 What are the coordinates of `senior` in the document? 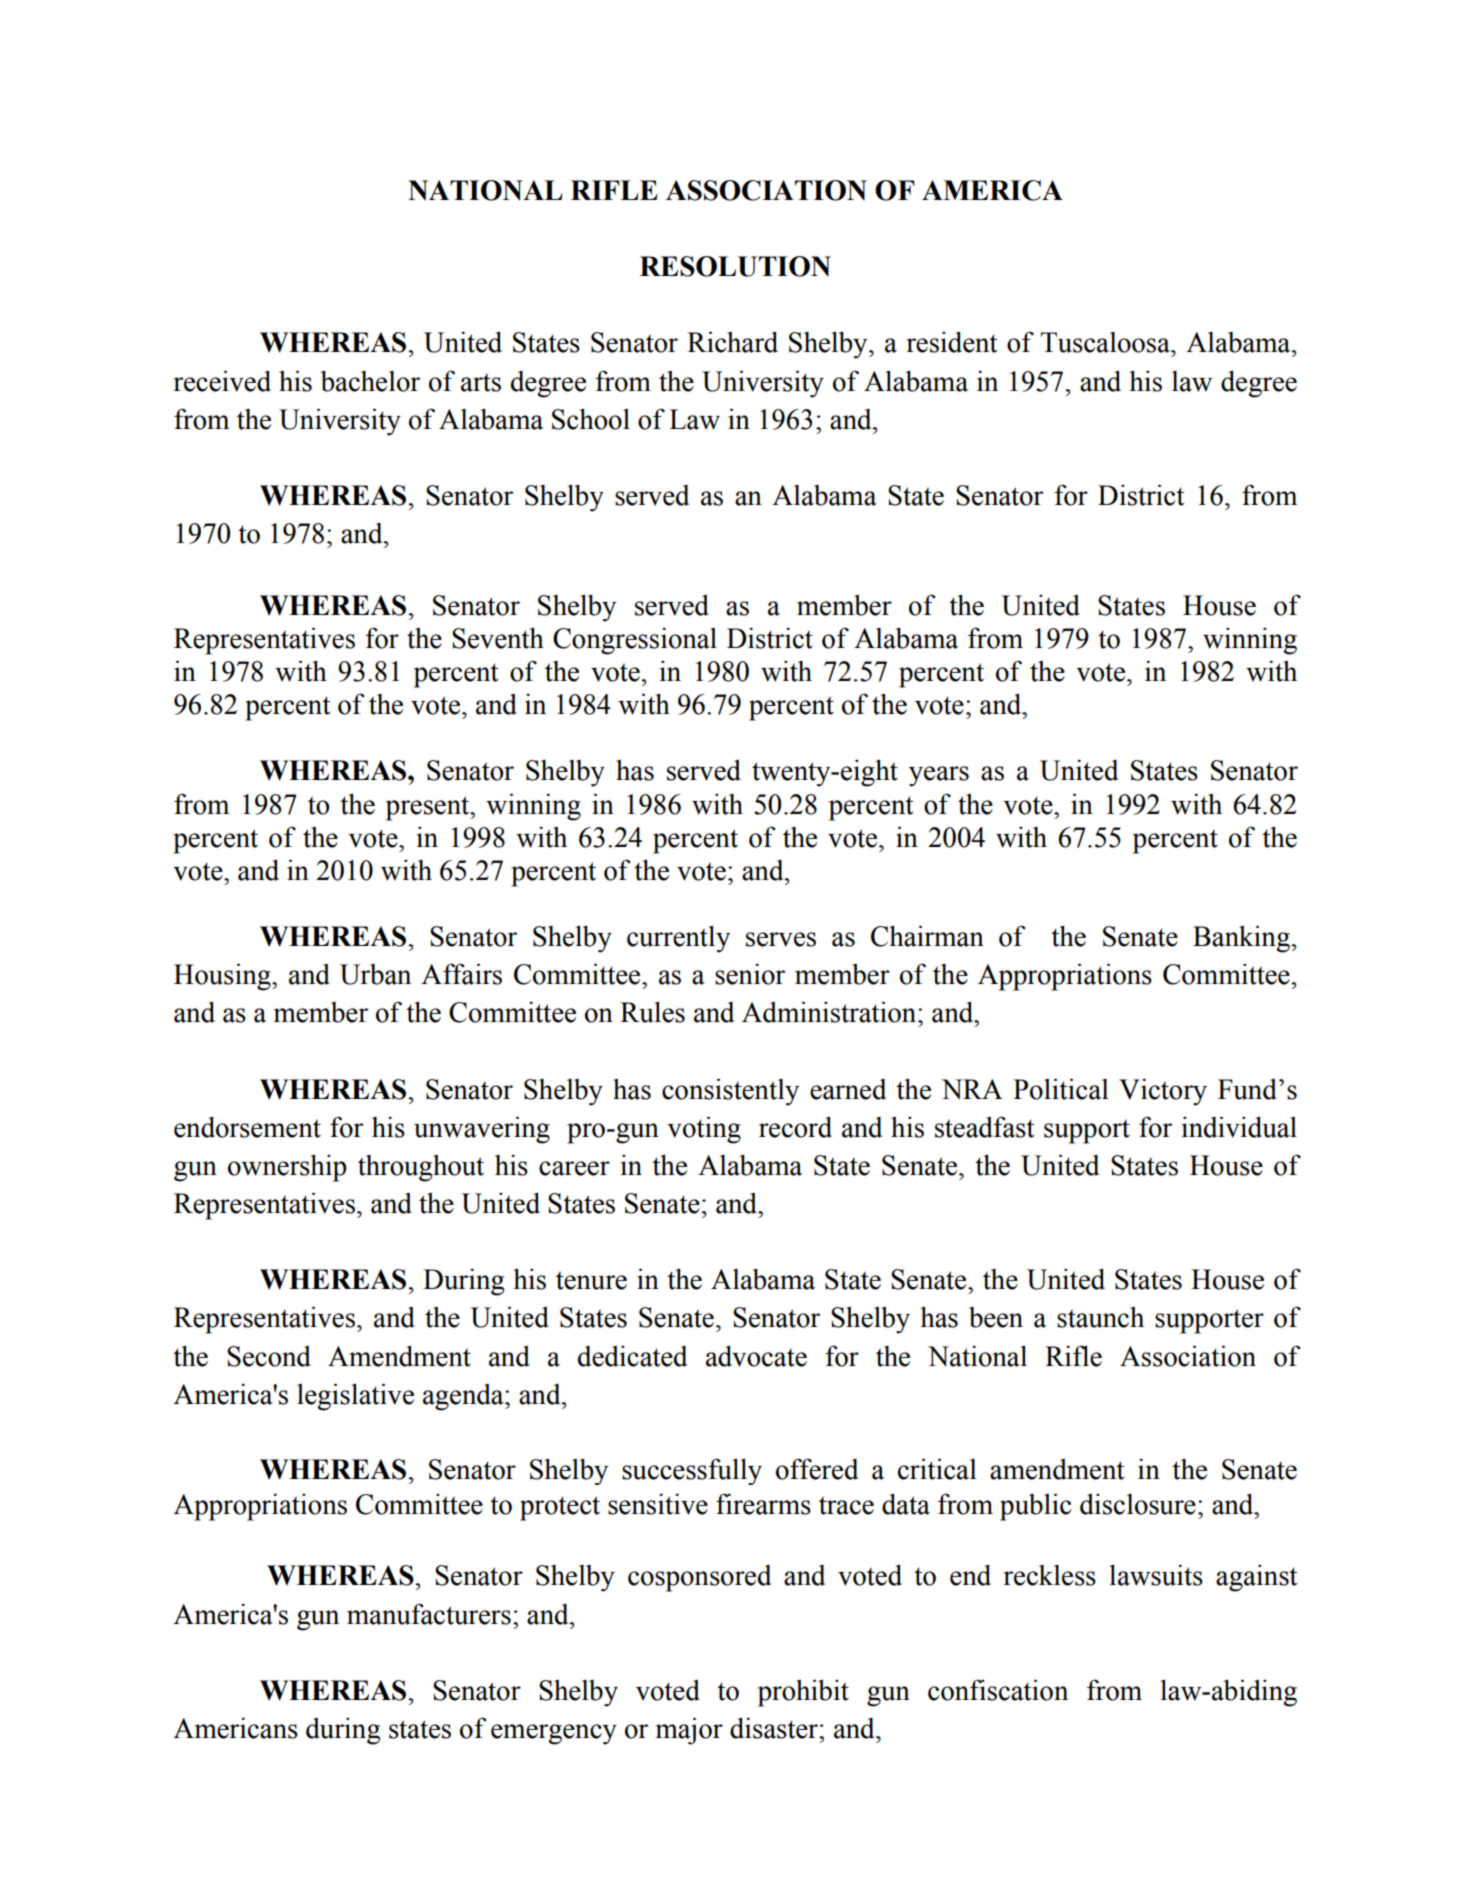 It's located at (750, 974).
